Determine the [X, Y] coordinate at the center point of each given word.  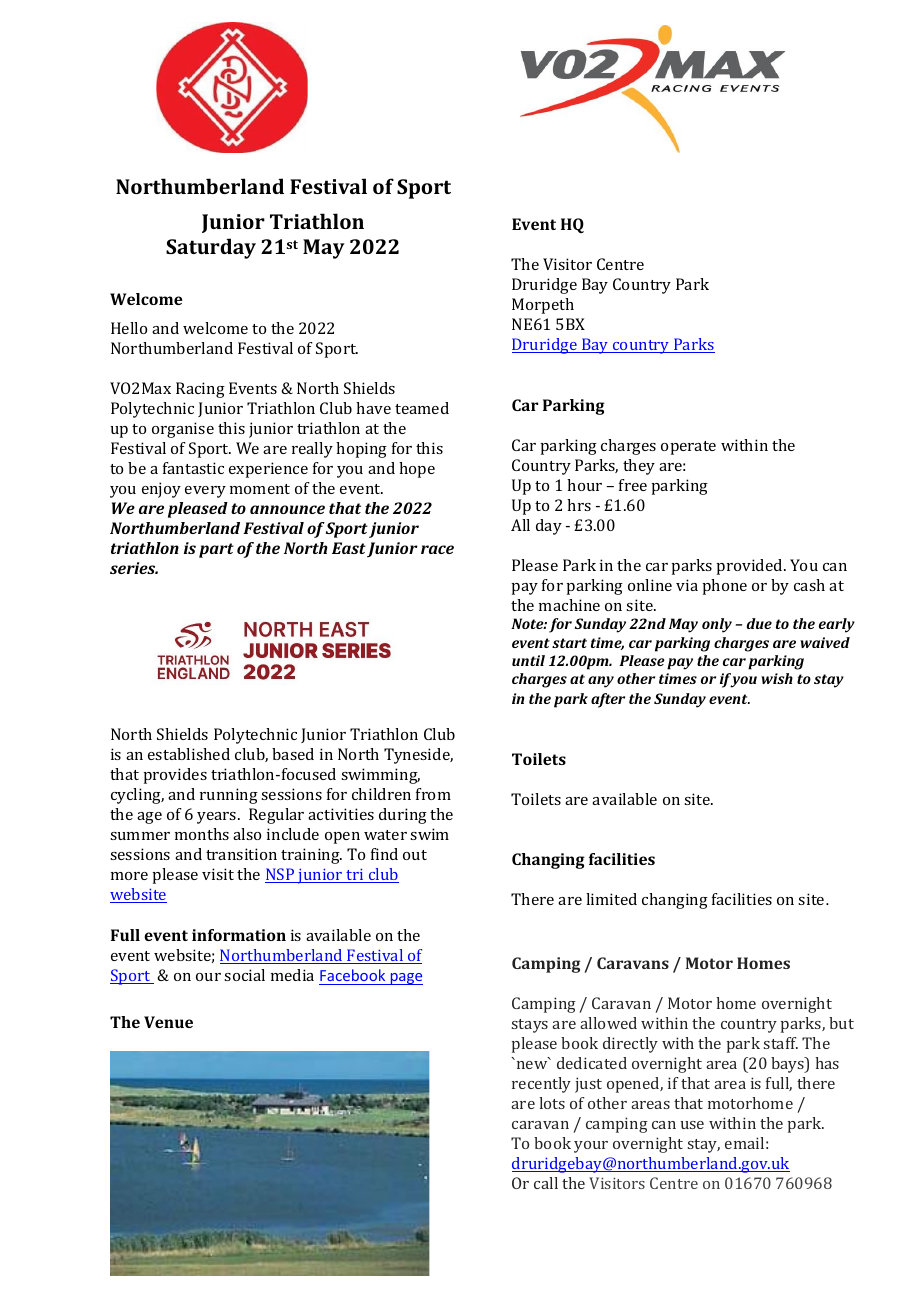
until [528, 660]
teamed [422, 408]
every [205, 492]
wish [777, 678]
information [239, 935]
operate [688, 448]
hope [417, 470]
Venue [168, 1022]
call [546, 1183]
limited [611, 899]
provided [750, 567]
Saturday [211, 248]
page [405, 979]
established [189, 754]
